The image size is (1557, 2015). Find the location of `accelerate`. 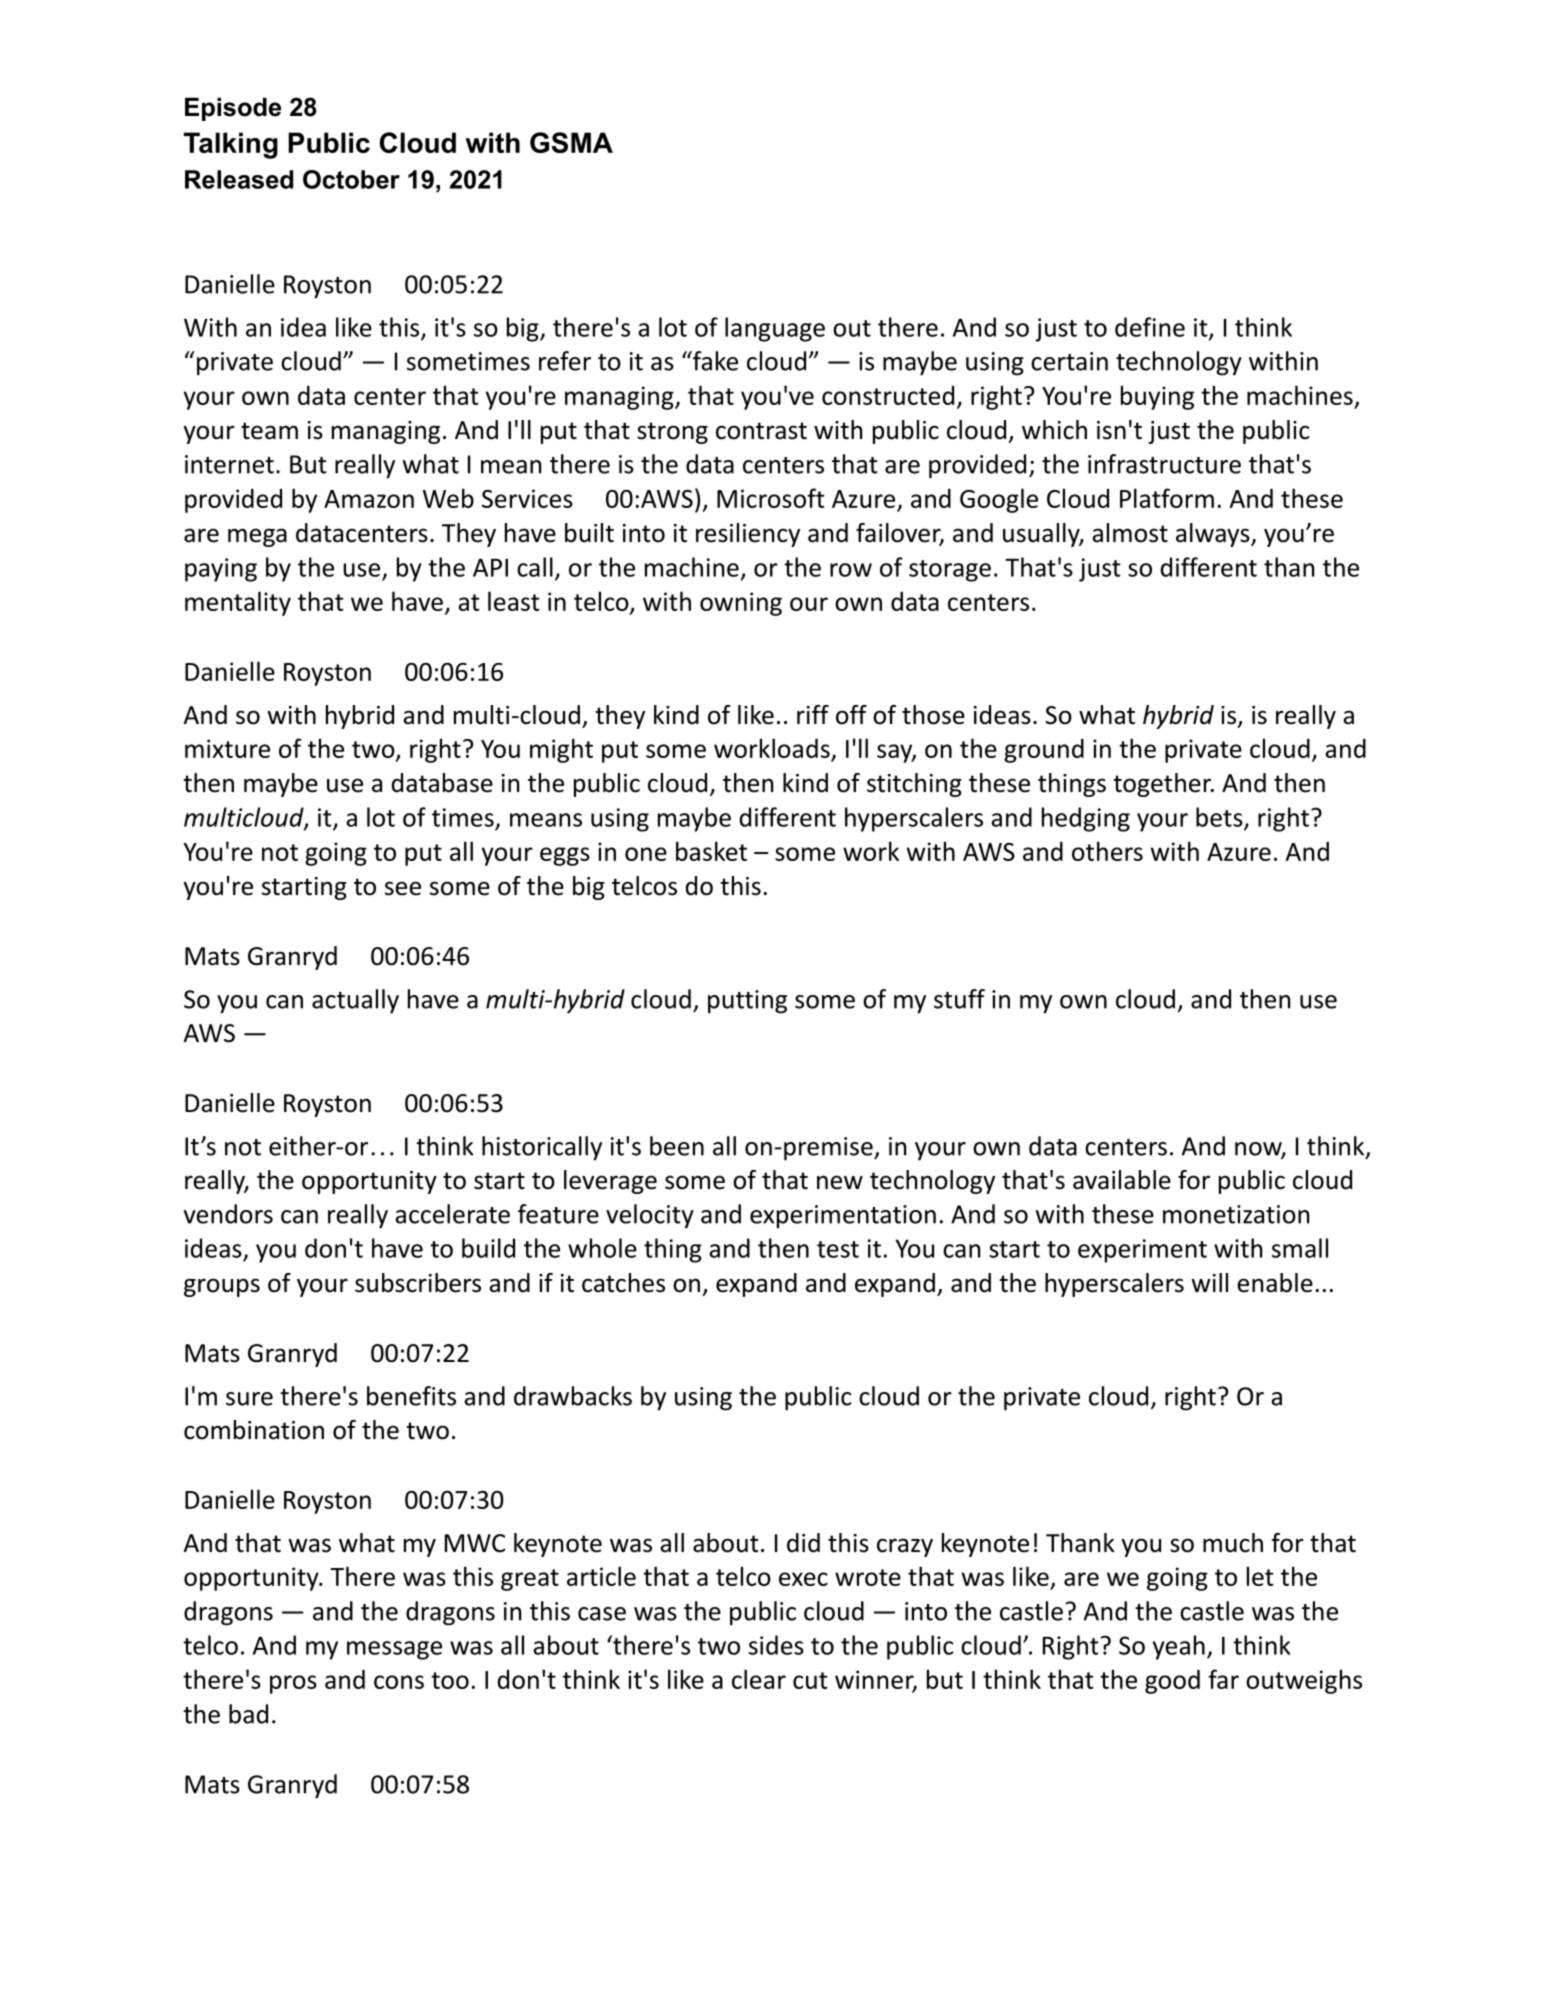

accelerate is located at coordinates (452, 1214).
